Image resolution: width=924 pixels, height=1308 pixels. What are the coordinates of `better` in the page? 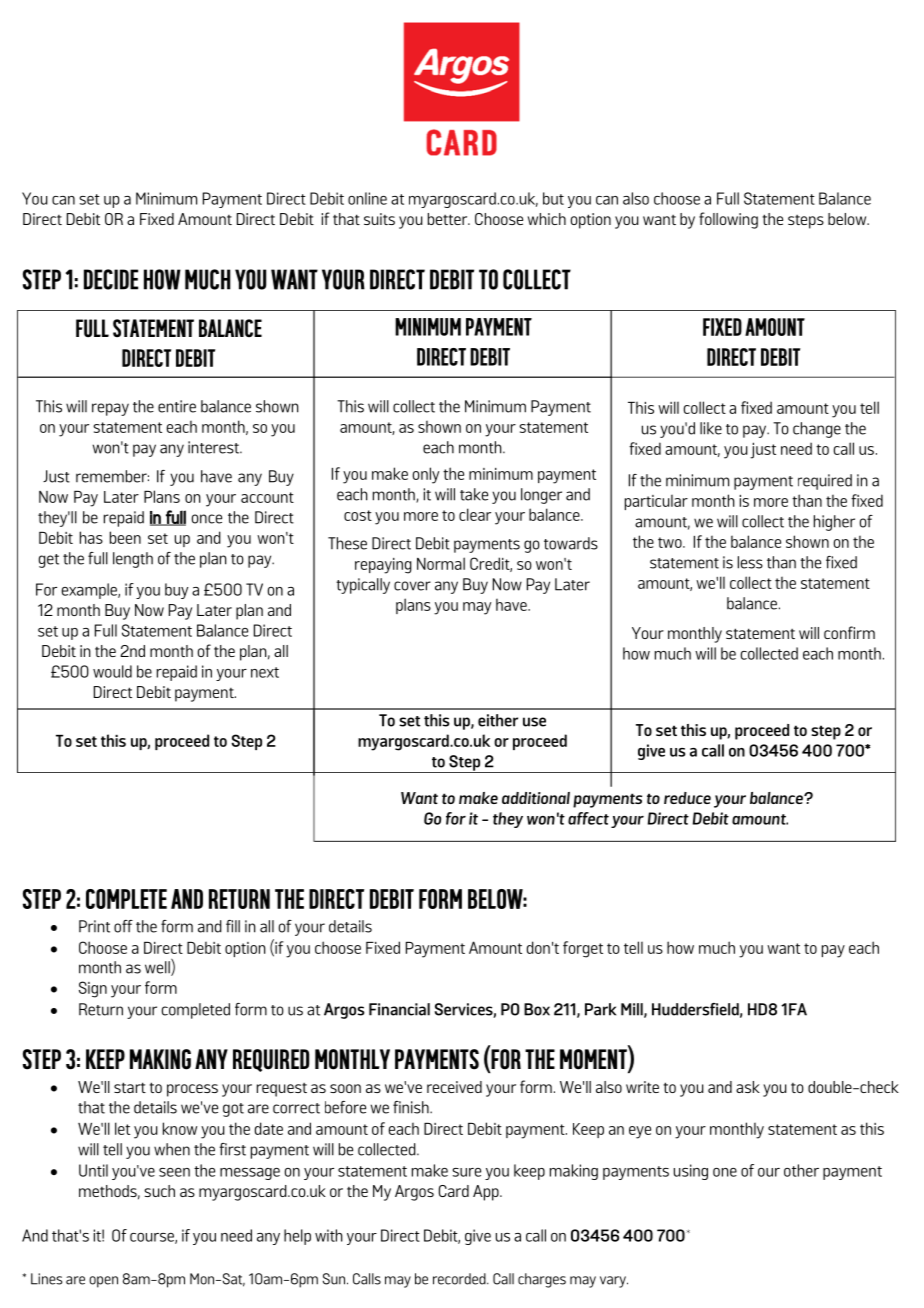 It's located at (449, 219).
